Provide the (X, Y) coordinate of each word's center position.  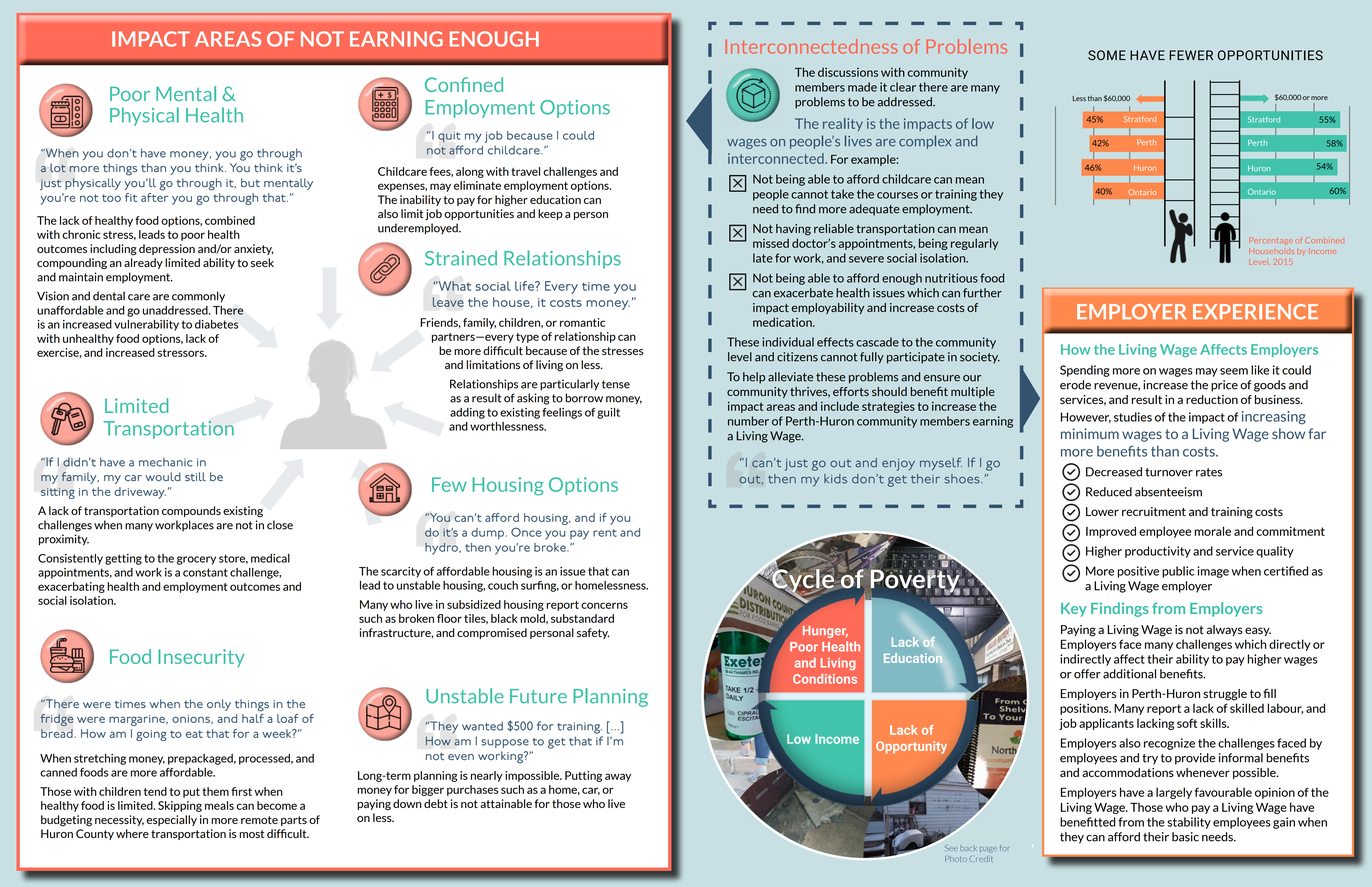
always (1224, 630)
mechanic (166, 462)
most (251, 834)
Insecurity (201, 658)
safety (593, 633)
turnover (1169, 472)
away (618, 777)
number (748, 421)
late (763, 258)
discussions (848, 72)
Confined (464, 84)
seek (262, 262)
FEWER (1191, 55)
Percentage (1271, 241)
